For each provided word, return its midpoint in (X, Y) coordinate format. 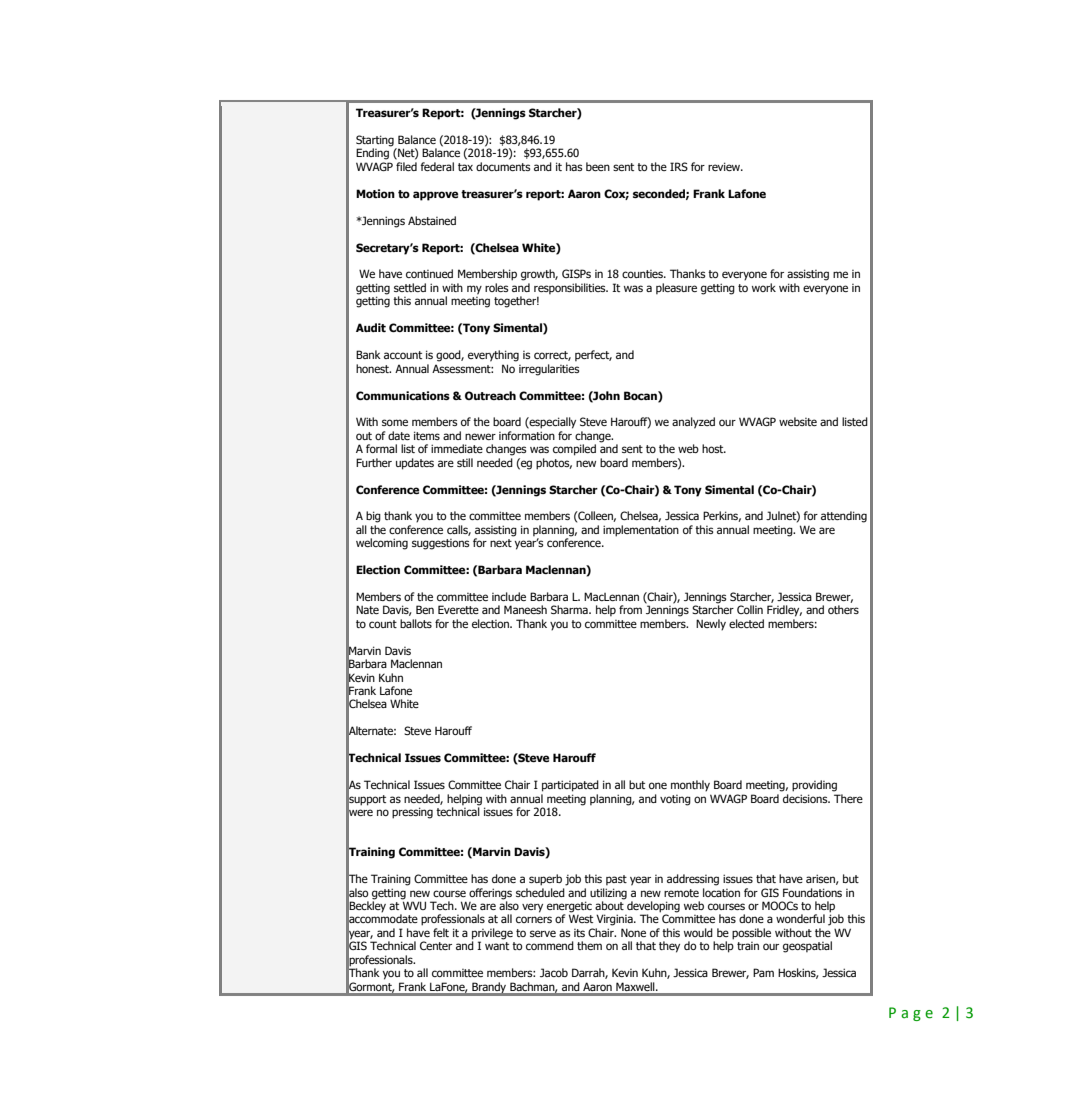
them (589, 945)
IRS (679, 166)
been (598, 166)
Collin (750, 609)
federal (437, 166)
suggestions (441, 544)
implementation (641, 531)
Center (436, 945)
